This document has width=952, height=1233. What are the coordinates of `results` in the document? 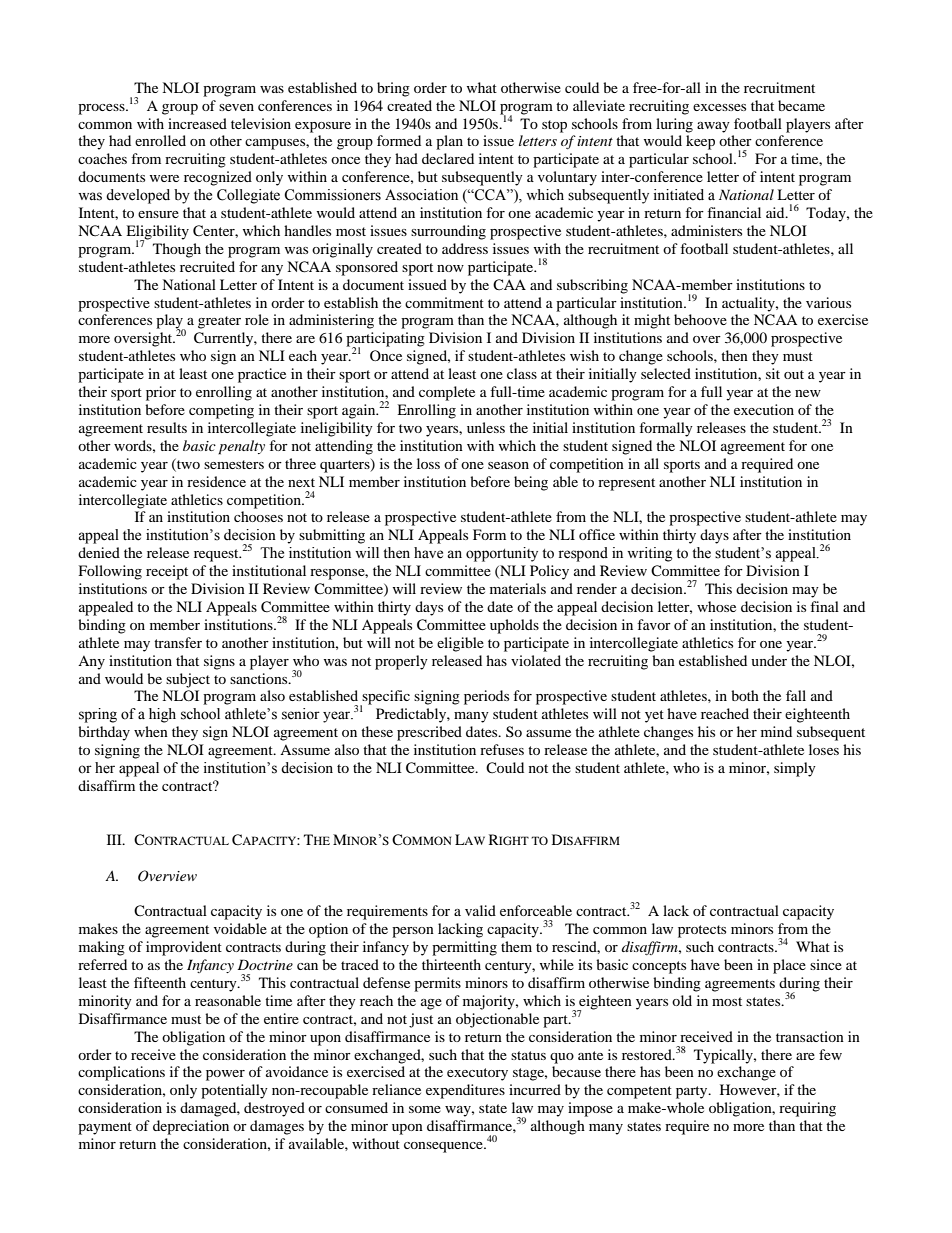 It's located at (167, 427).
